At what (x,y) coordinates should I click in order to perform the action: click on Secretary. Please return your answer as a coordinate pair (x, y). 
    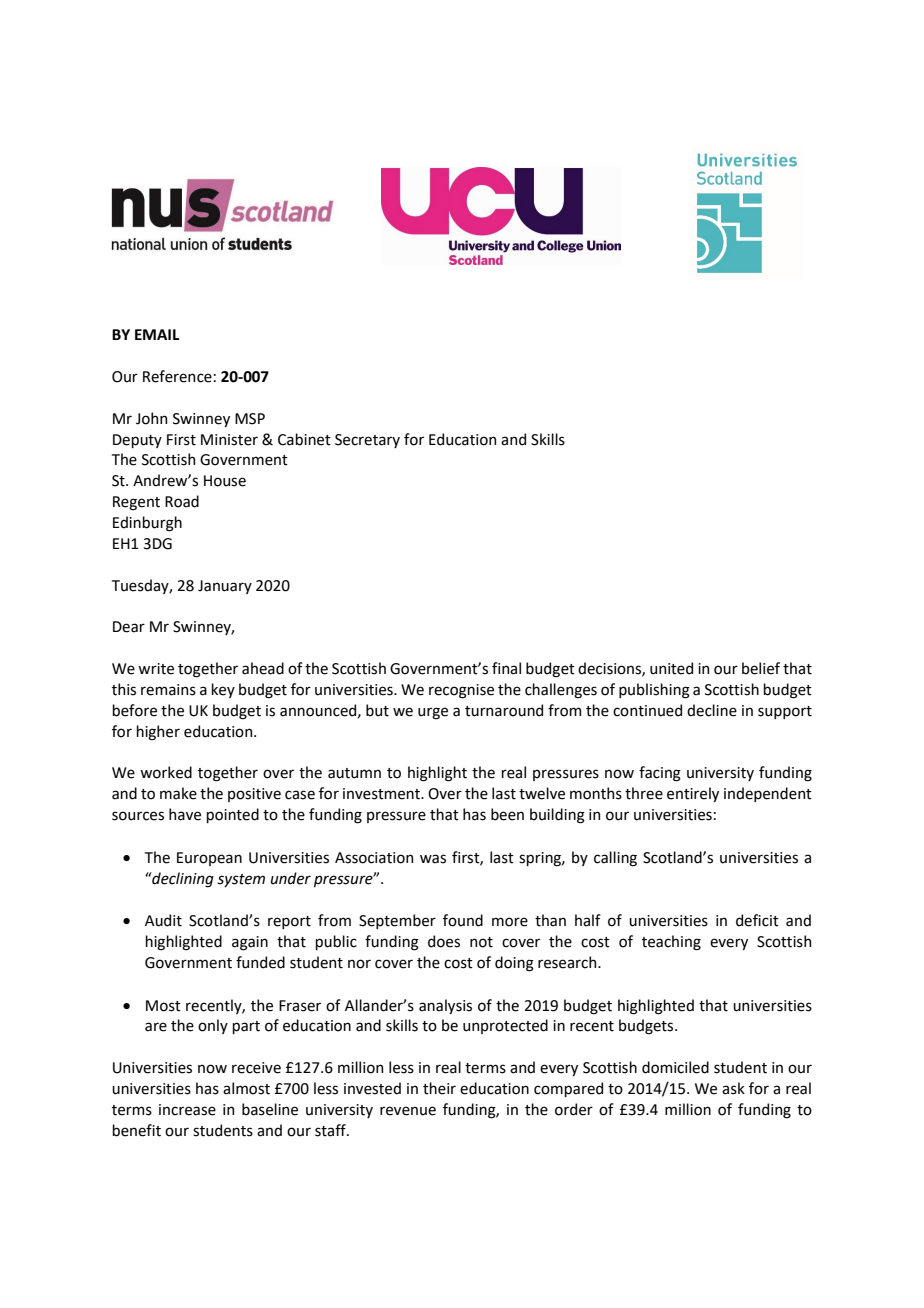
    Looking at the image, I should click on (367, 441).
